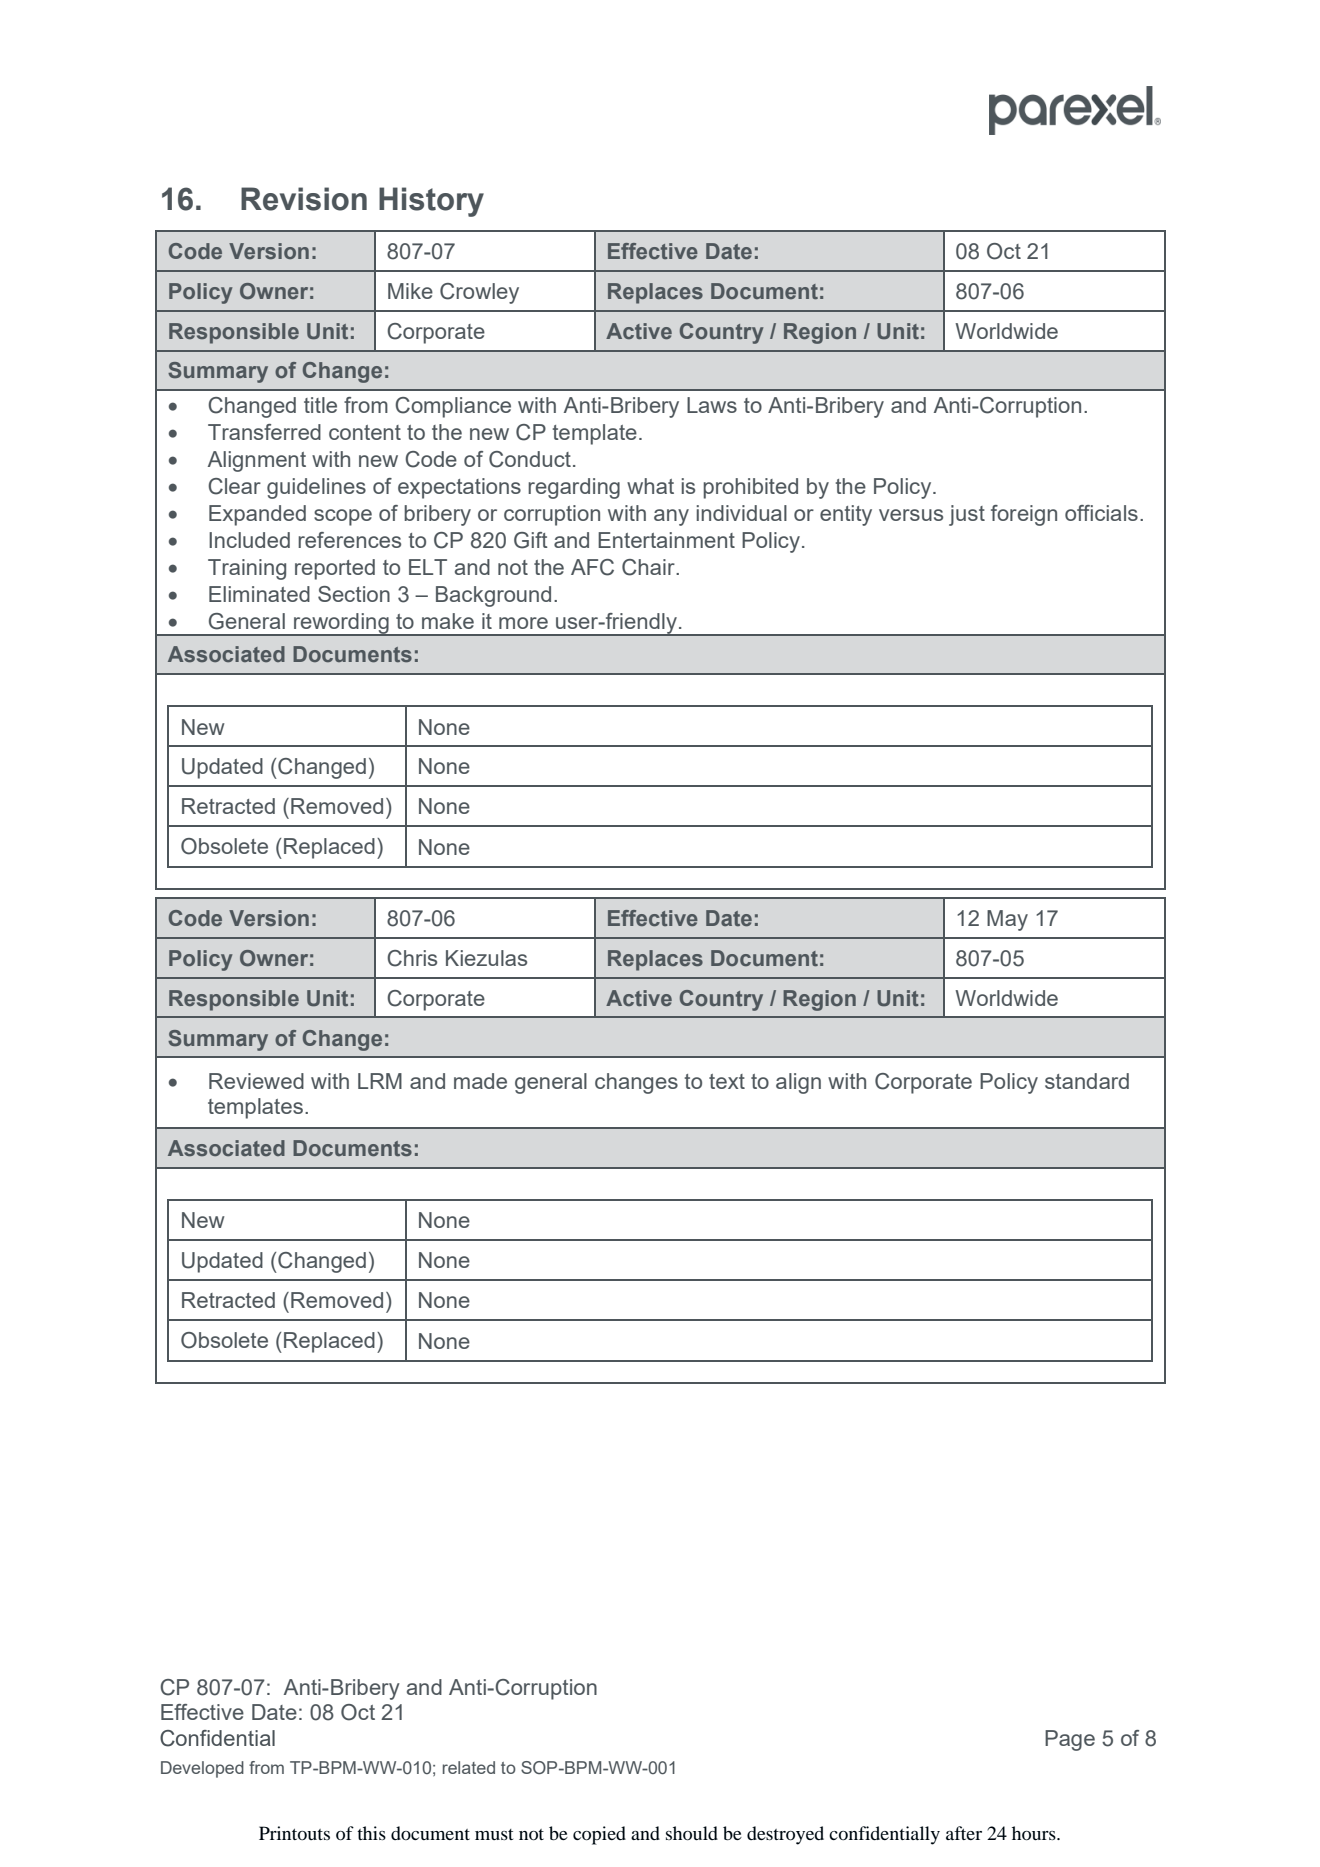 The image size is (1320, 1867). I want to click on text, so click(727, 1081).
